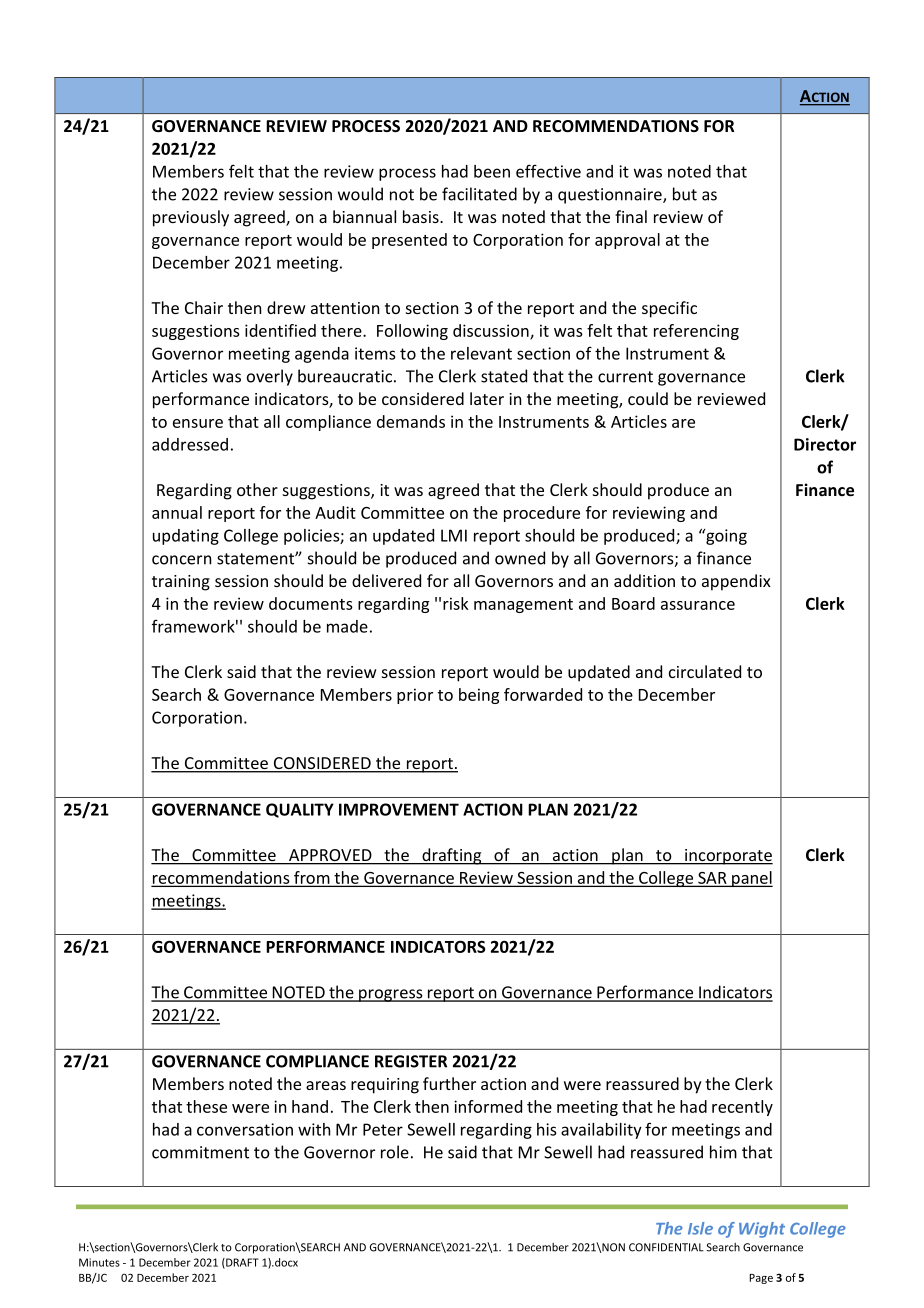  I want to click on role, so click(395, 1152).
